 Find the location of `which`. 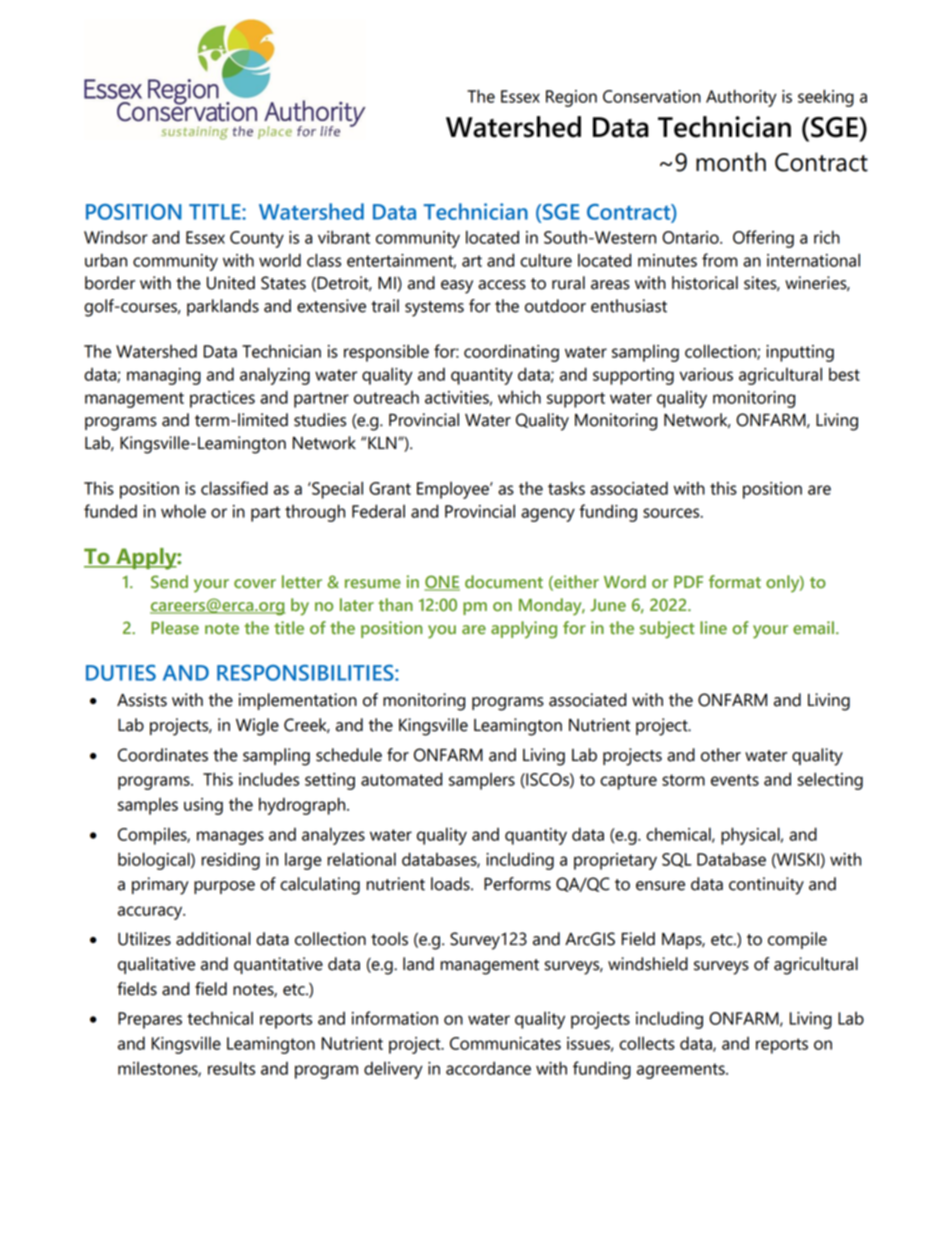

which is located at coordinates (519, 397).
